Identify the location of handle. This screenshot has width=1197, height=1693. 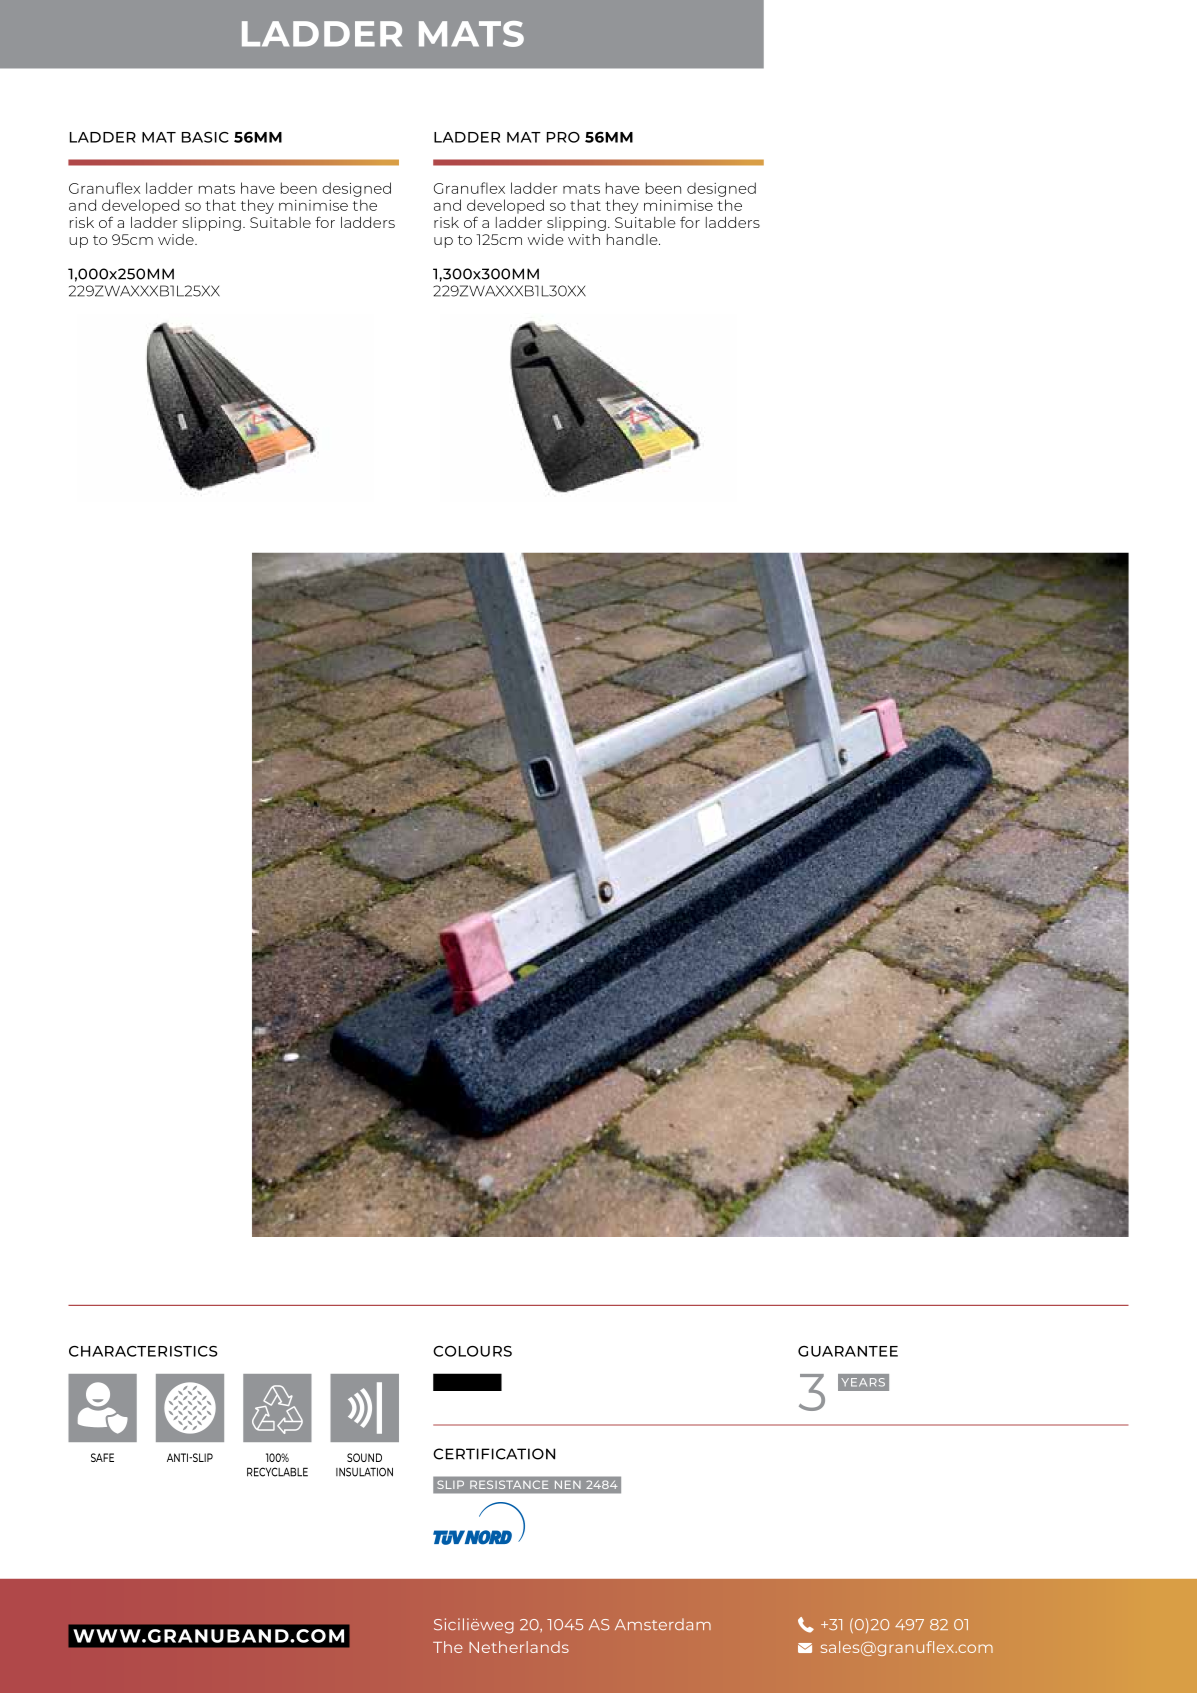
(633, 239).
